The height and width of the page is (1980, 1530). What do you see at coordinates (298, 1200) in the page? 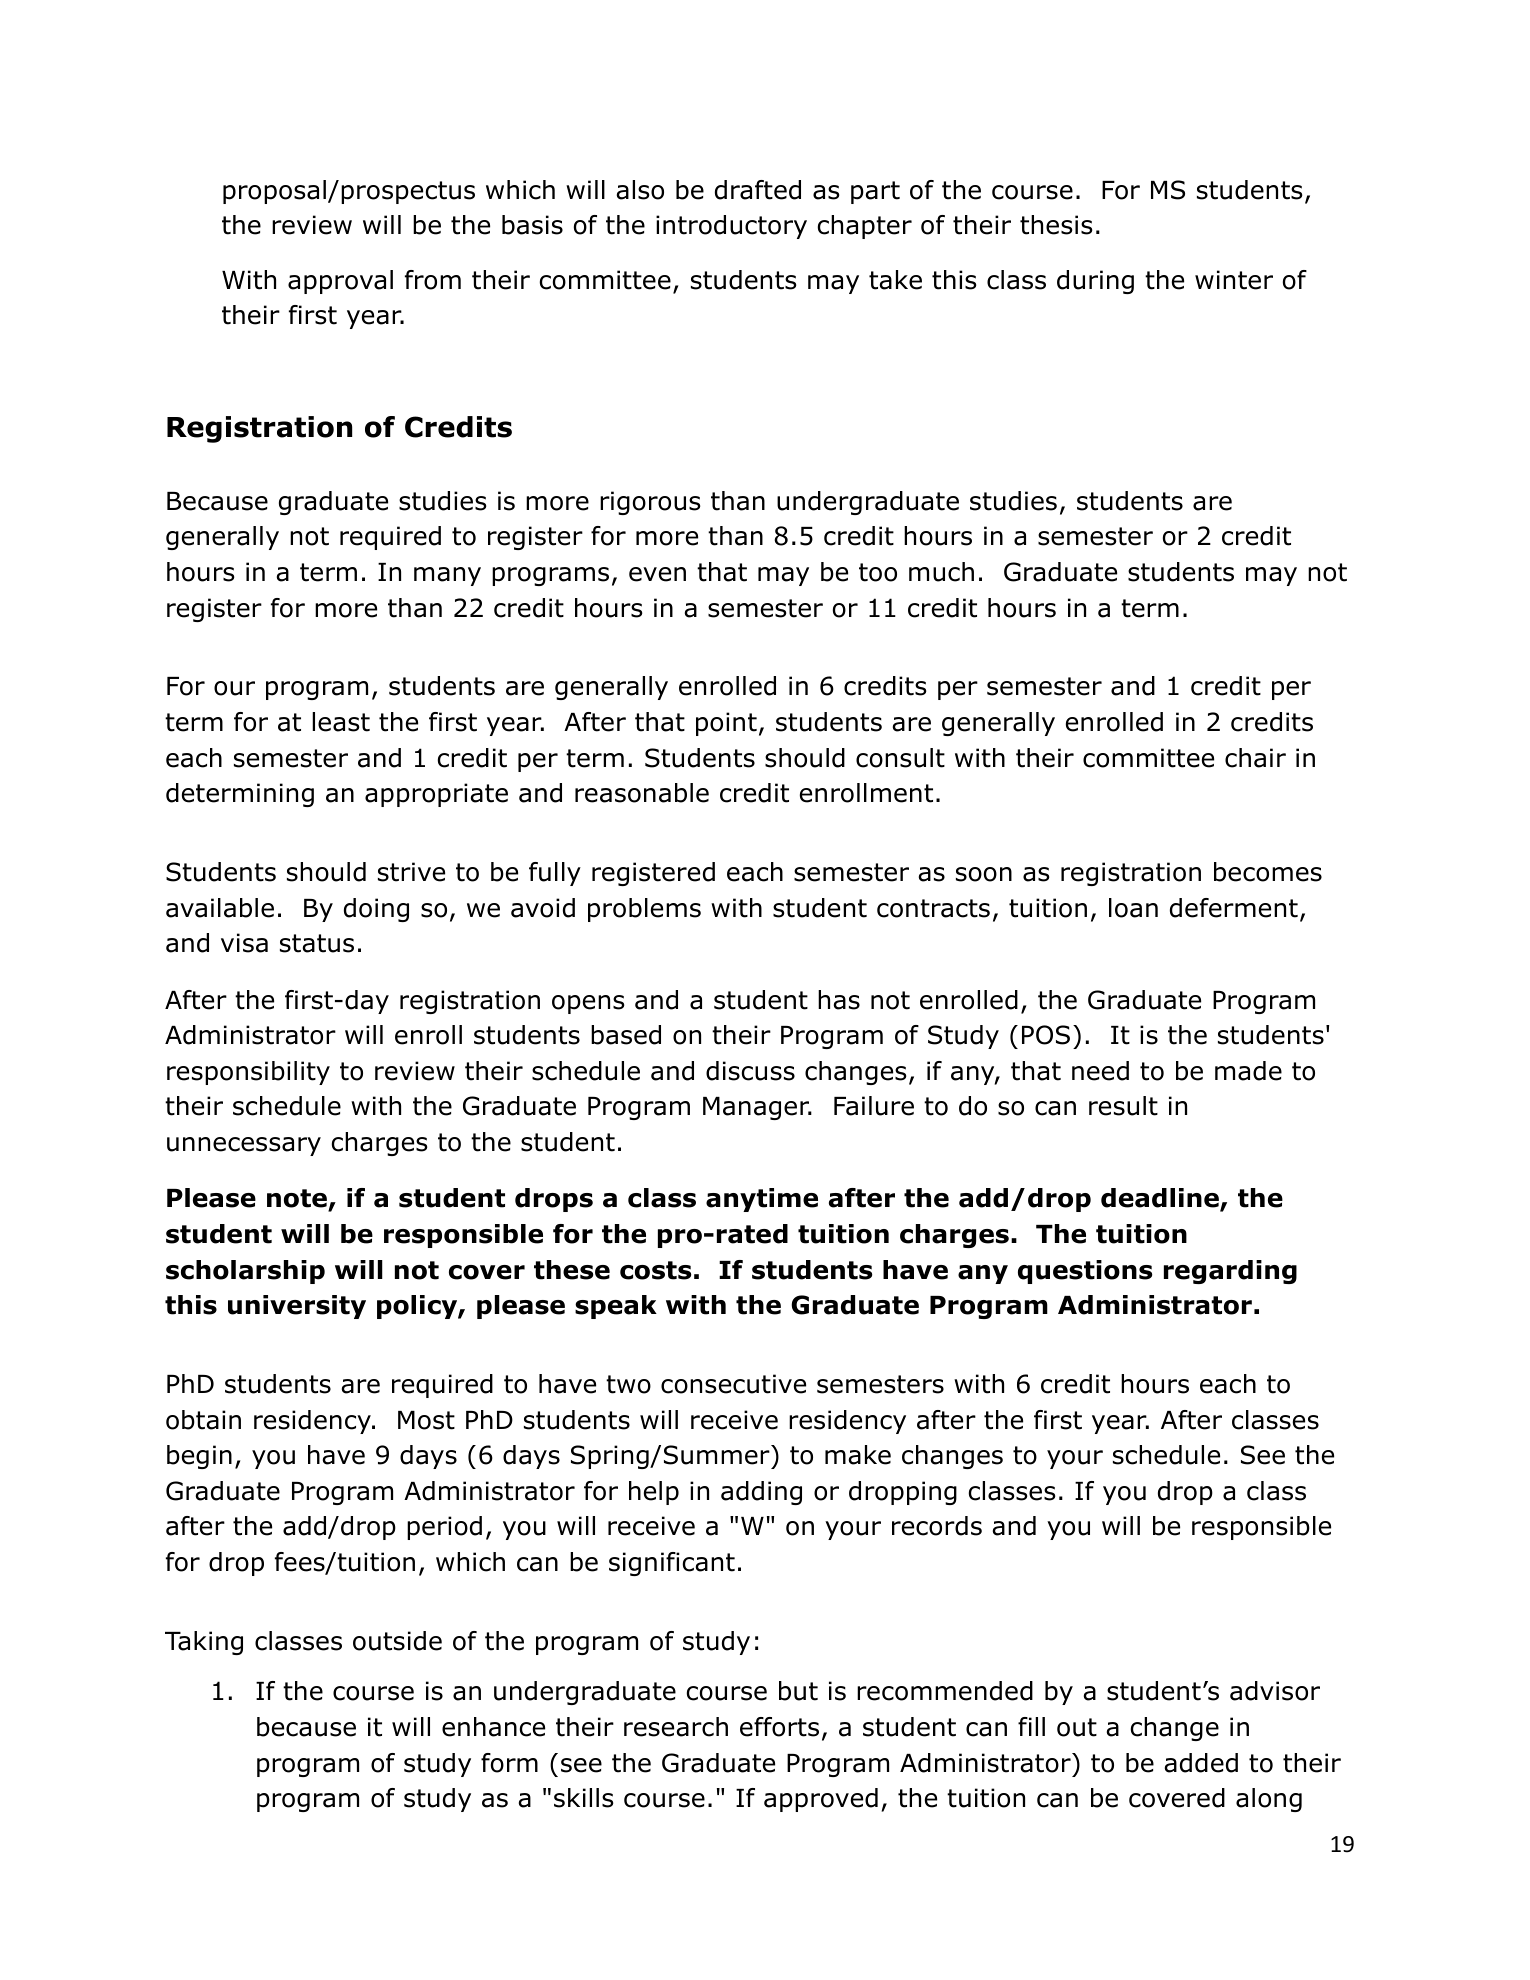
I see `note` at bounding box center [298, 1200].
